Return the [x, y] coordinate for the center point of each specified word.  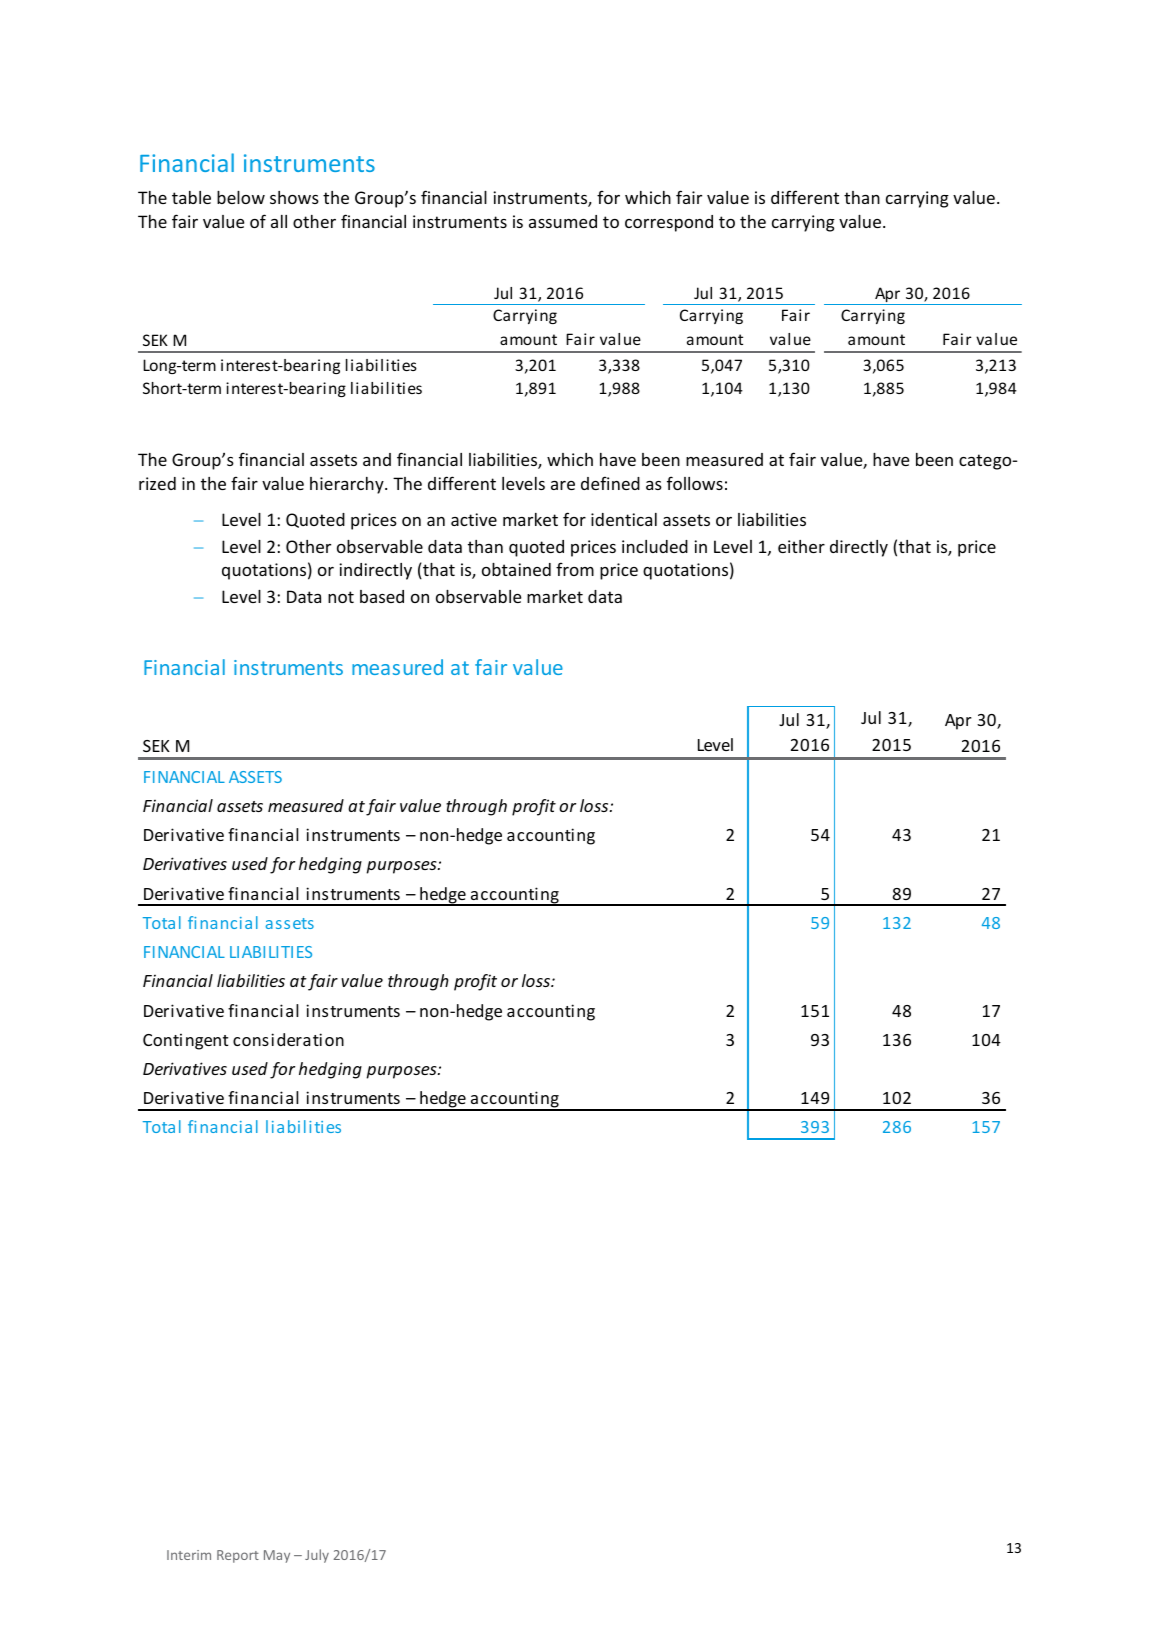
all [279, 221]
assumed [563, 221]
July [317, 1556]
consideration [288, 1039]
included [655, 546]
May [277, 1556]
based [382, 596]
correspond [669, 223]
